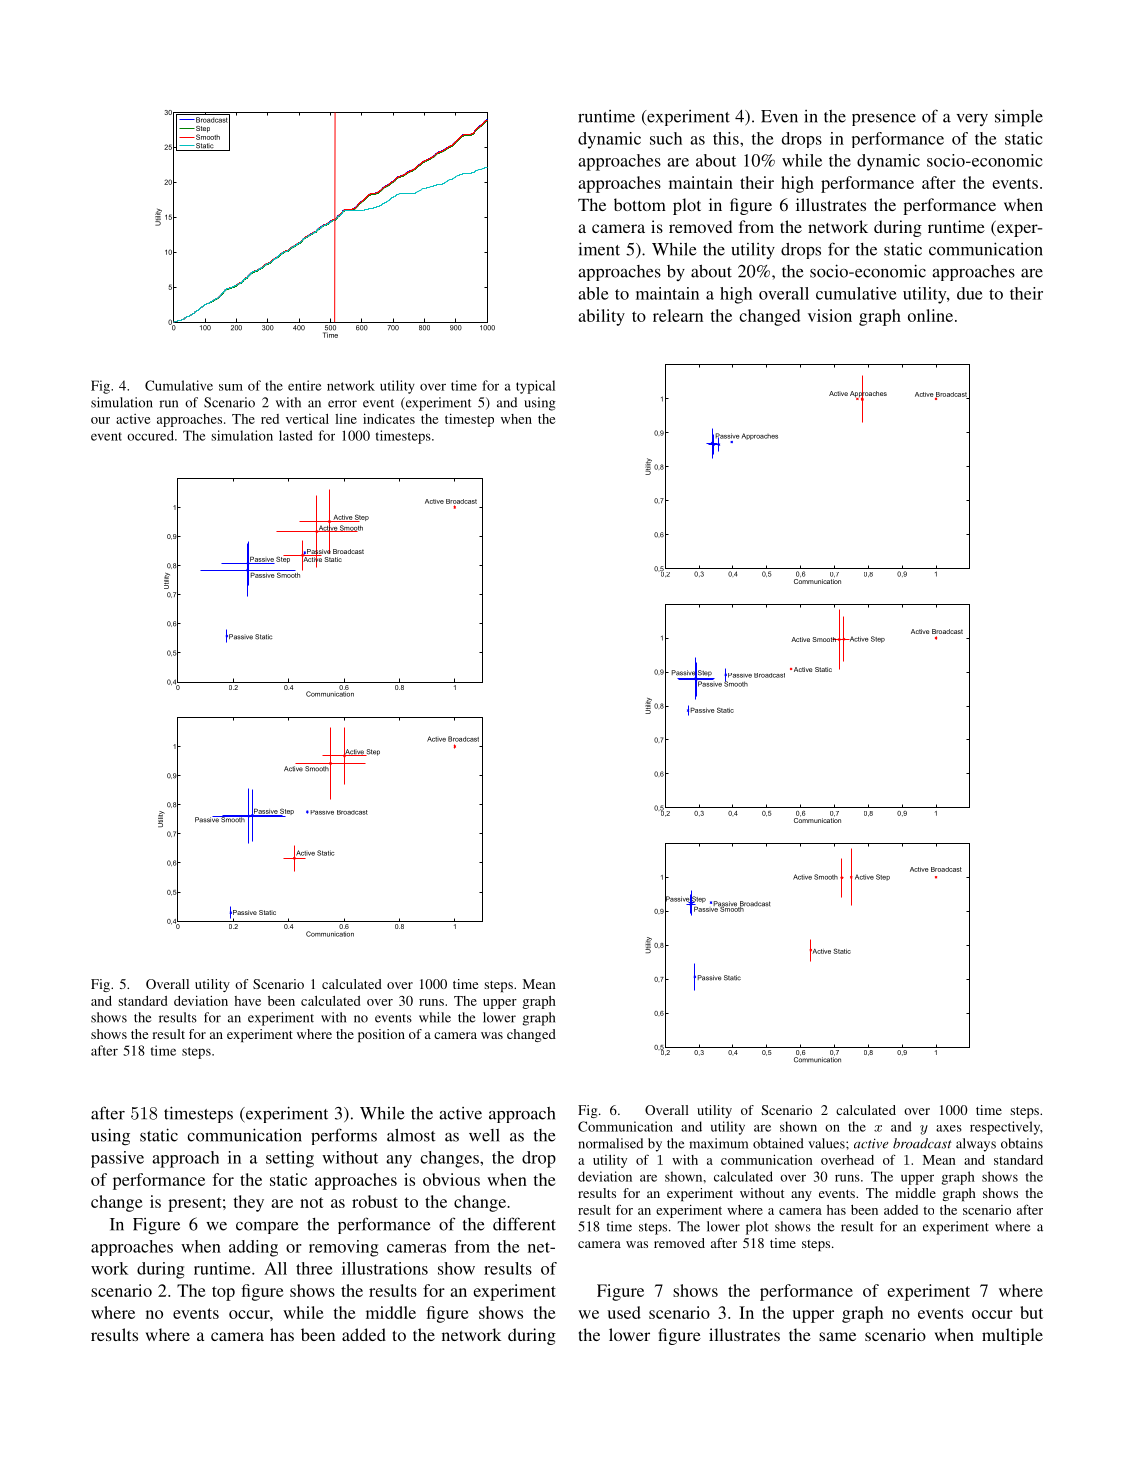  I want to click on typical, so click(535, 387).
